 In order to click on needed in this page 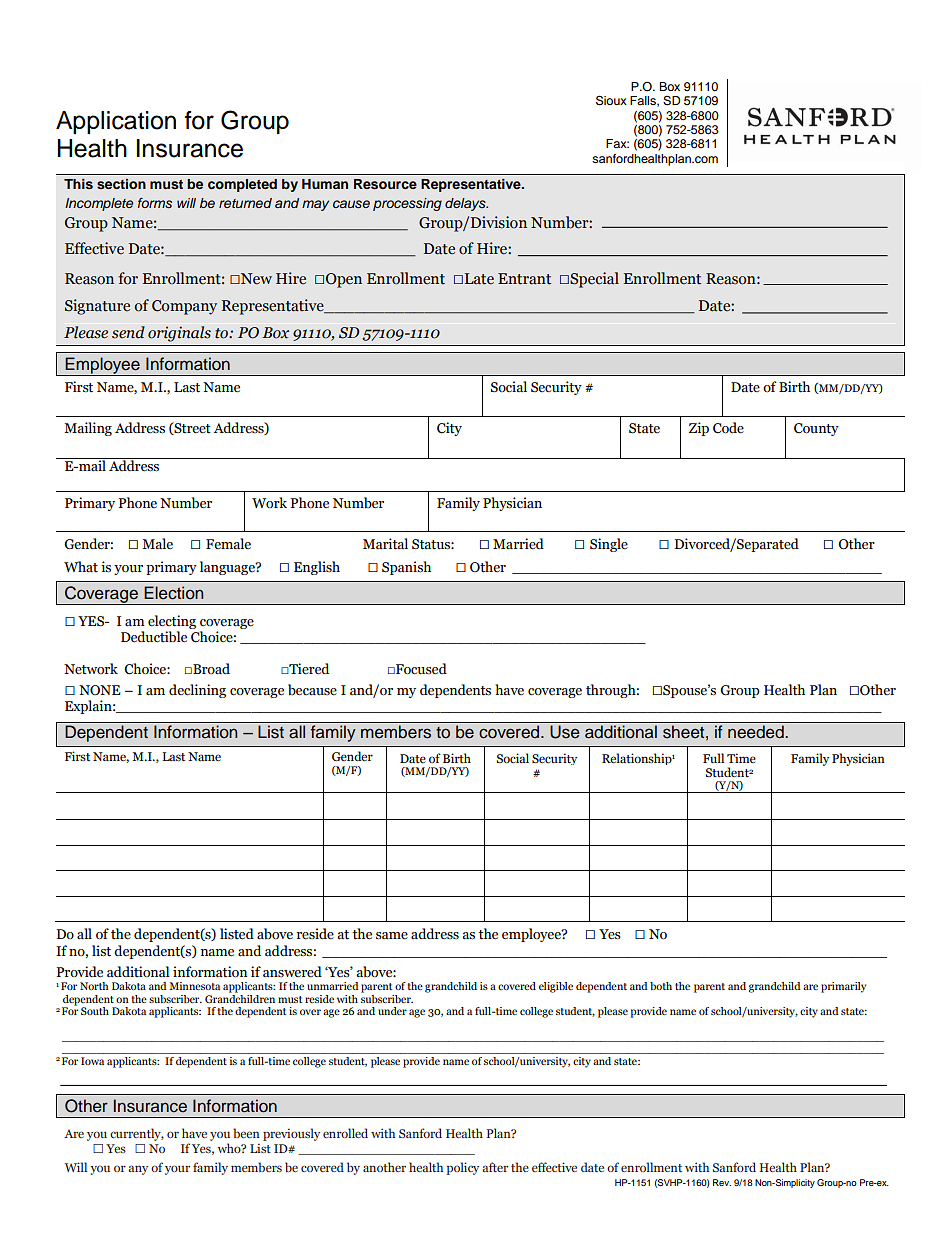, I will do `click(757, 732)`.
